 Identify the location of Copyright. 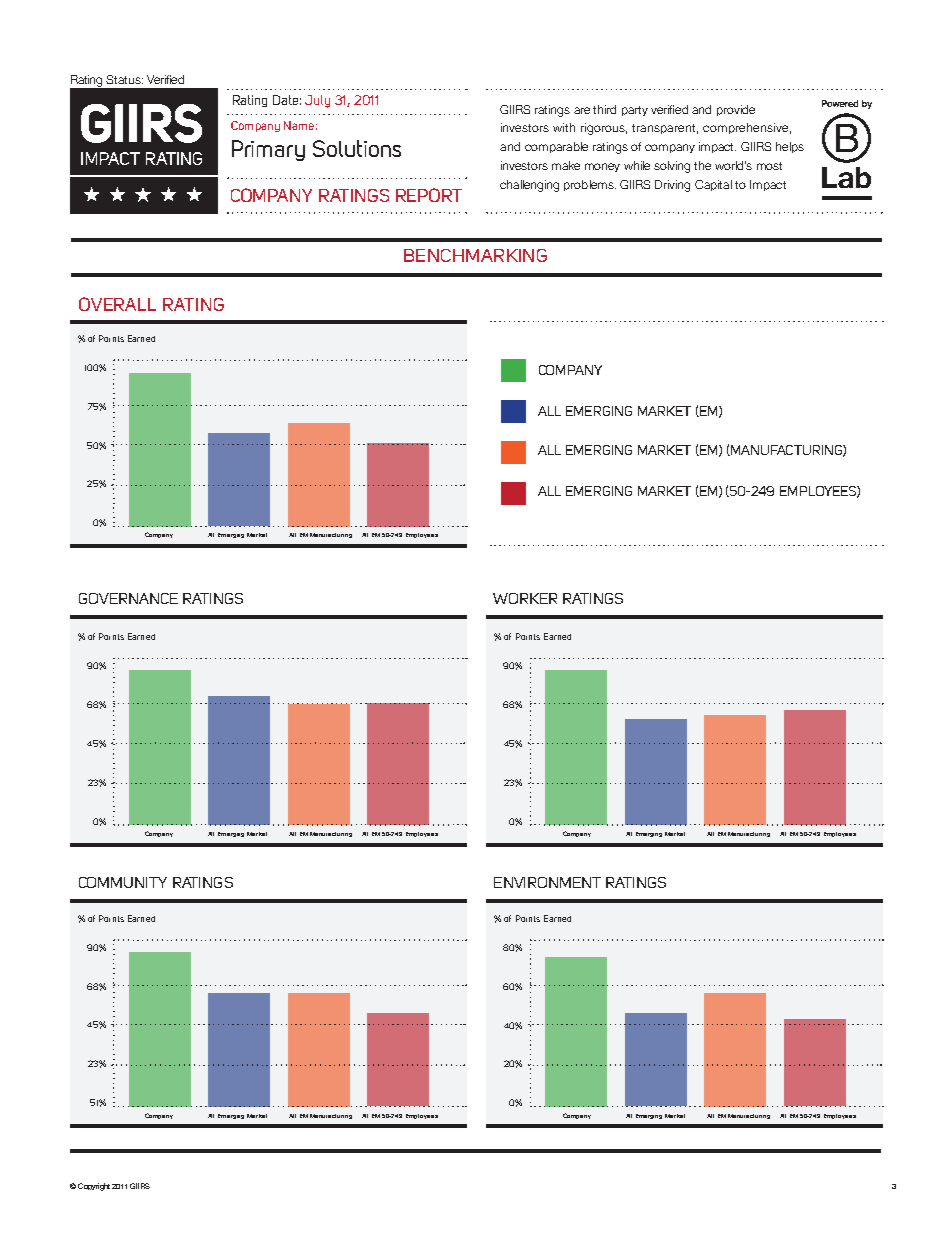
(94, 1187).
